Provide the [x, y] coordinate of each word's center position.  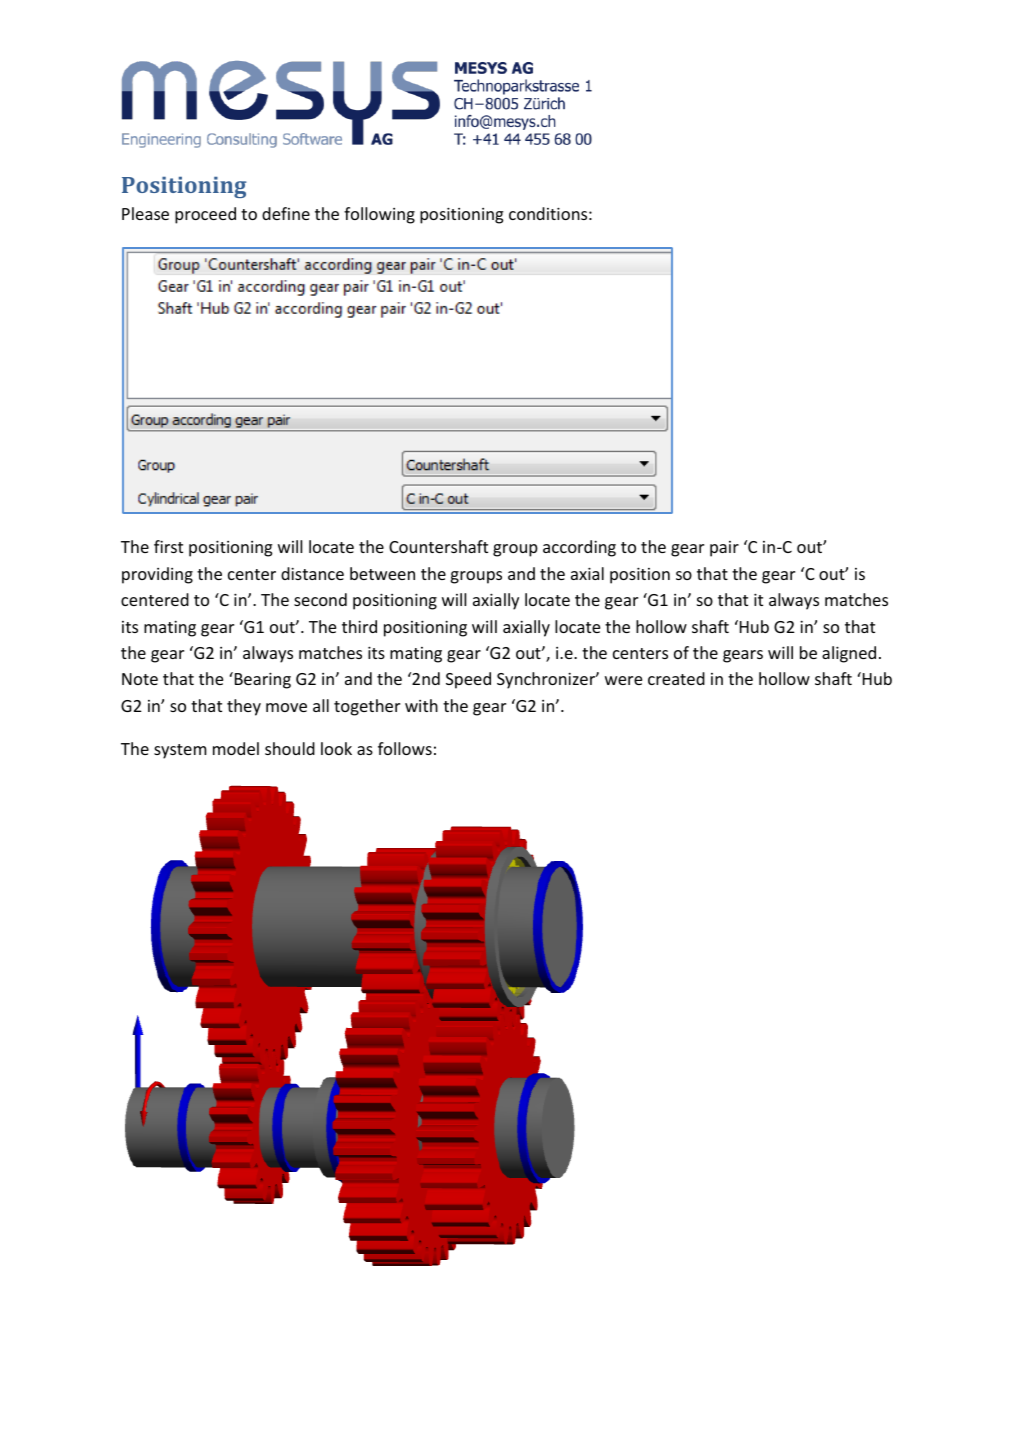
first [168, 546]
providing [157, 575]
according [579, 548]
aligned [849, 654]
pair [724, 549]
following [379, 215]
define [286, 213]
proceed [205, 215]
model [236, 748]
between [382, 573]
